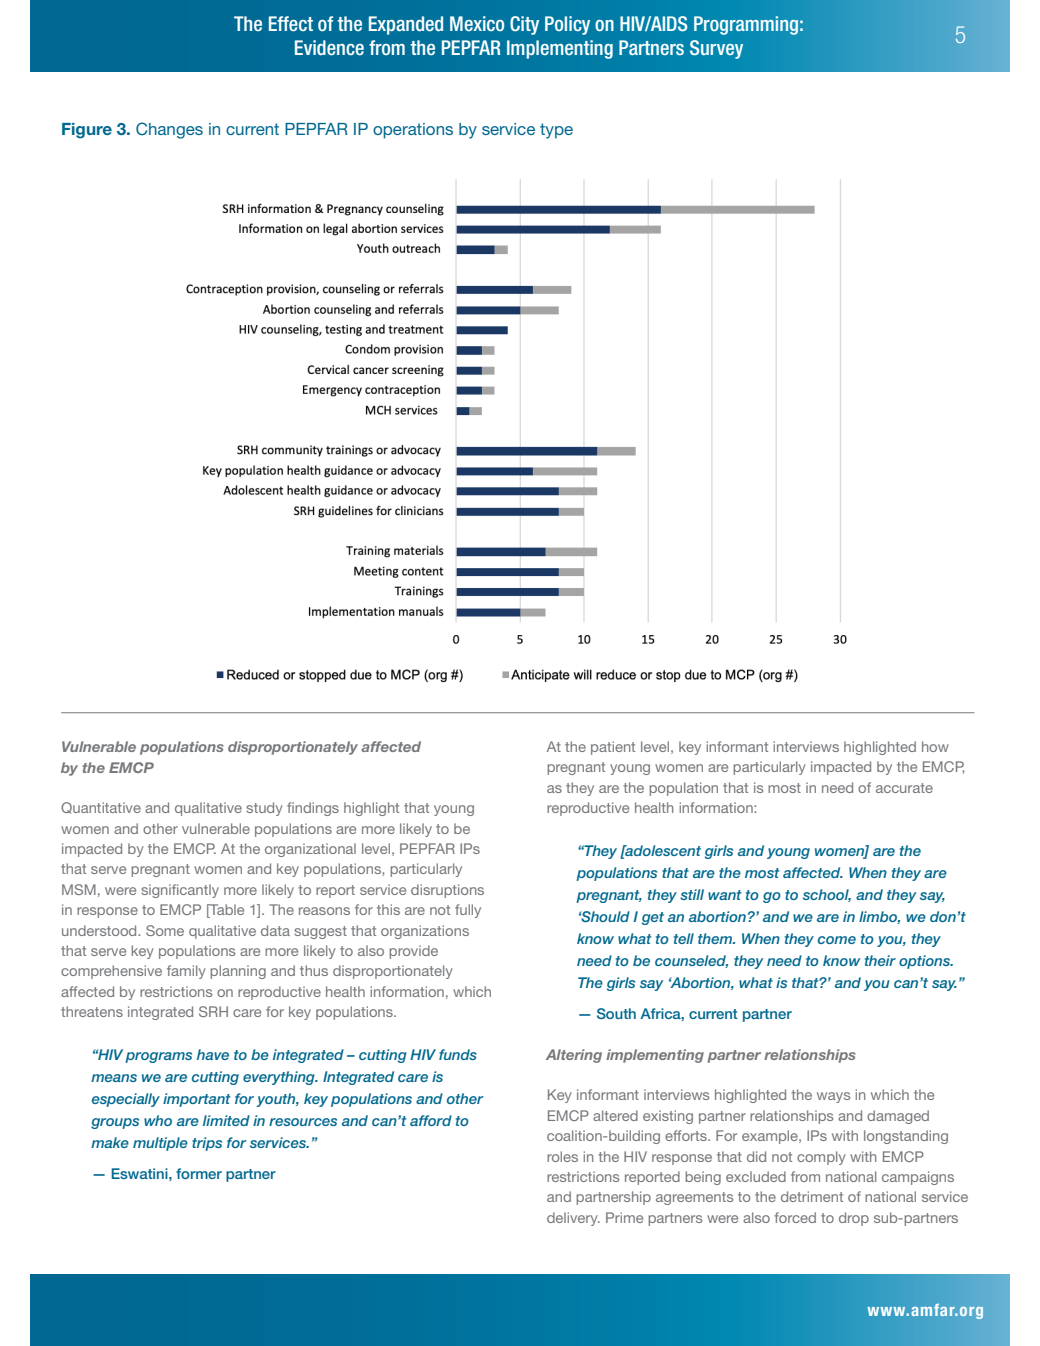 This page has height=1346, width=1040. Describe the element at coordinates (716, 49) in the page. I see `Survey` at that location.
